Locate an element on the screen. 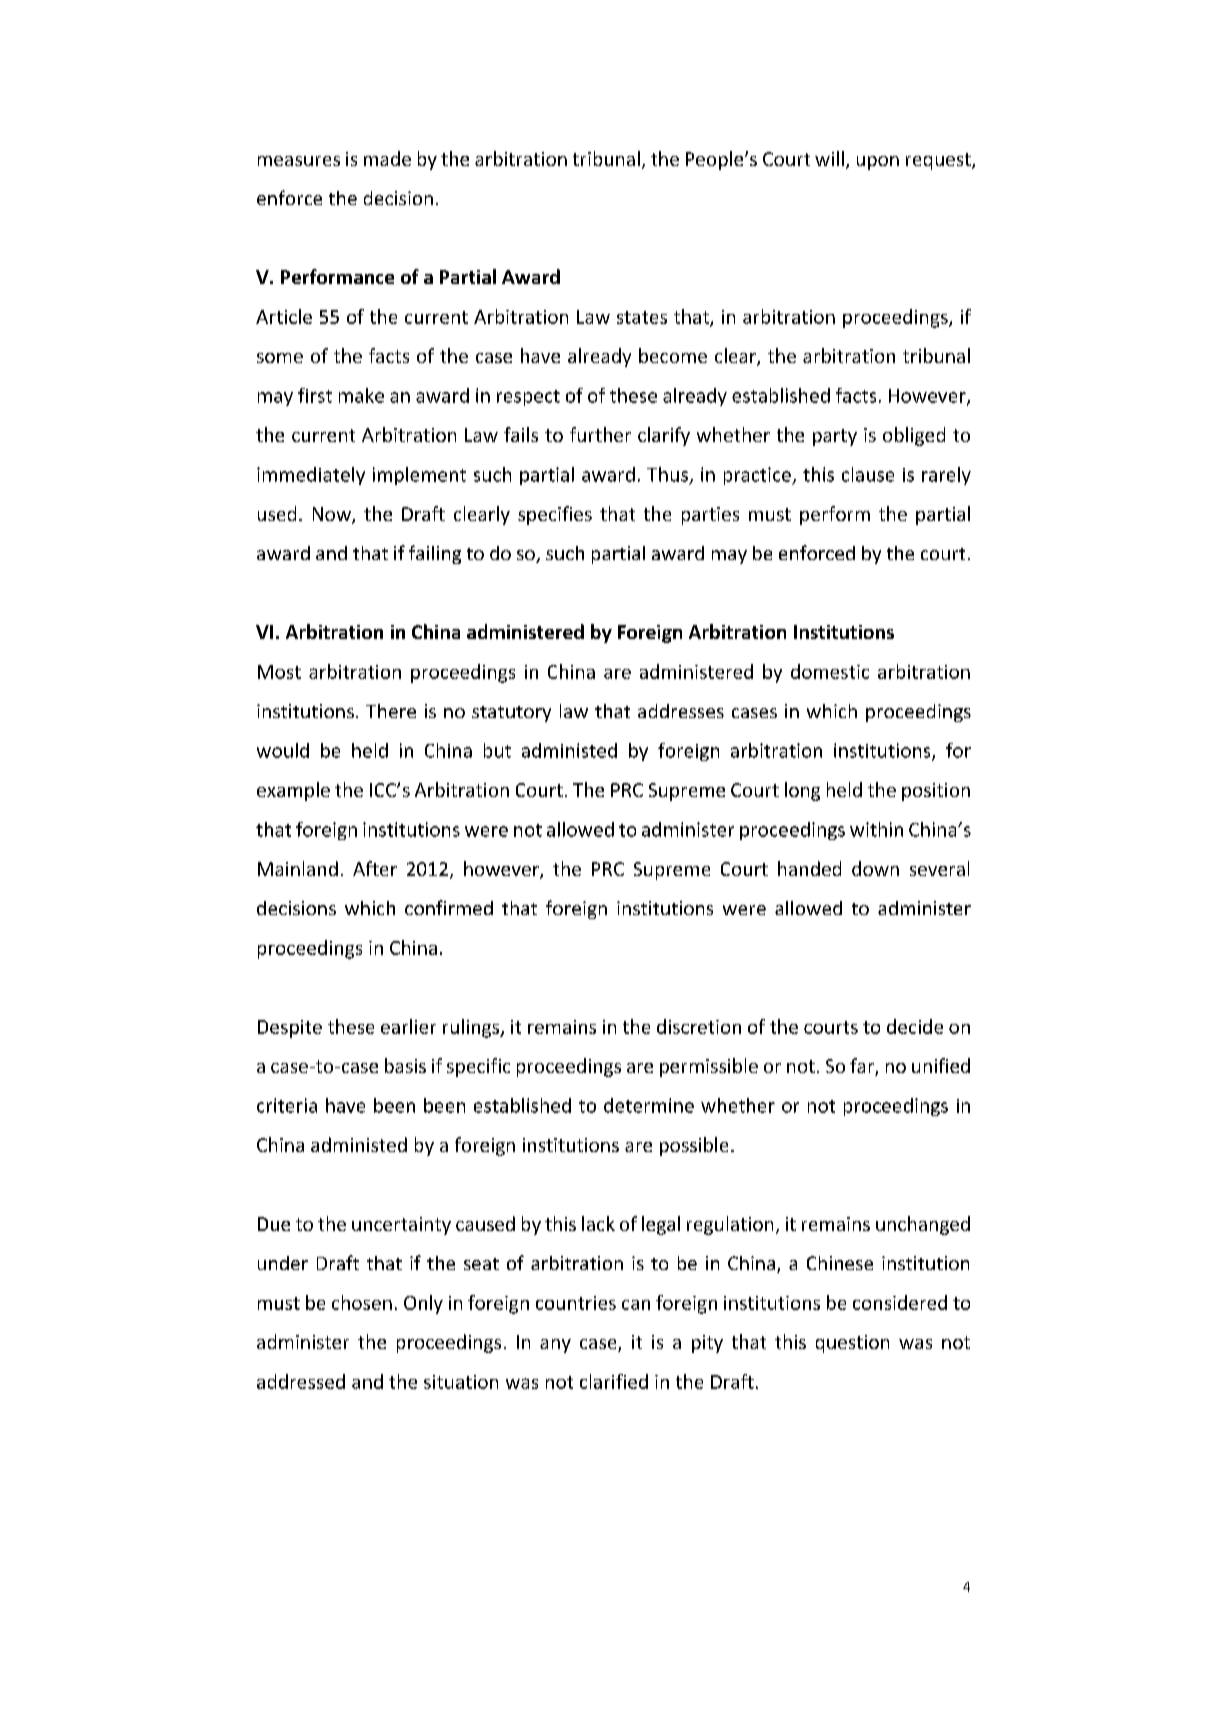 This screenshot has height=1727, width=1221. further is located at coordinates (600, 434).
